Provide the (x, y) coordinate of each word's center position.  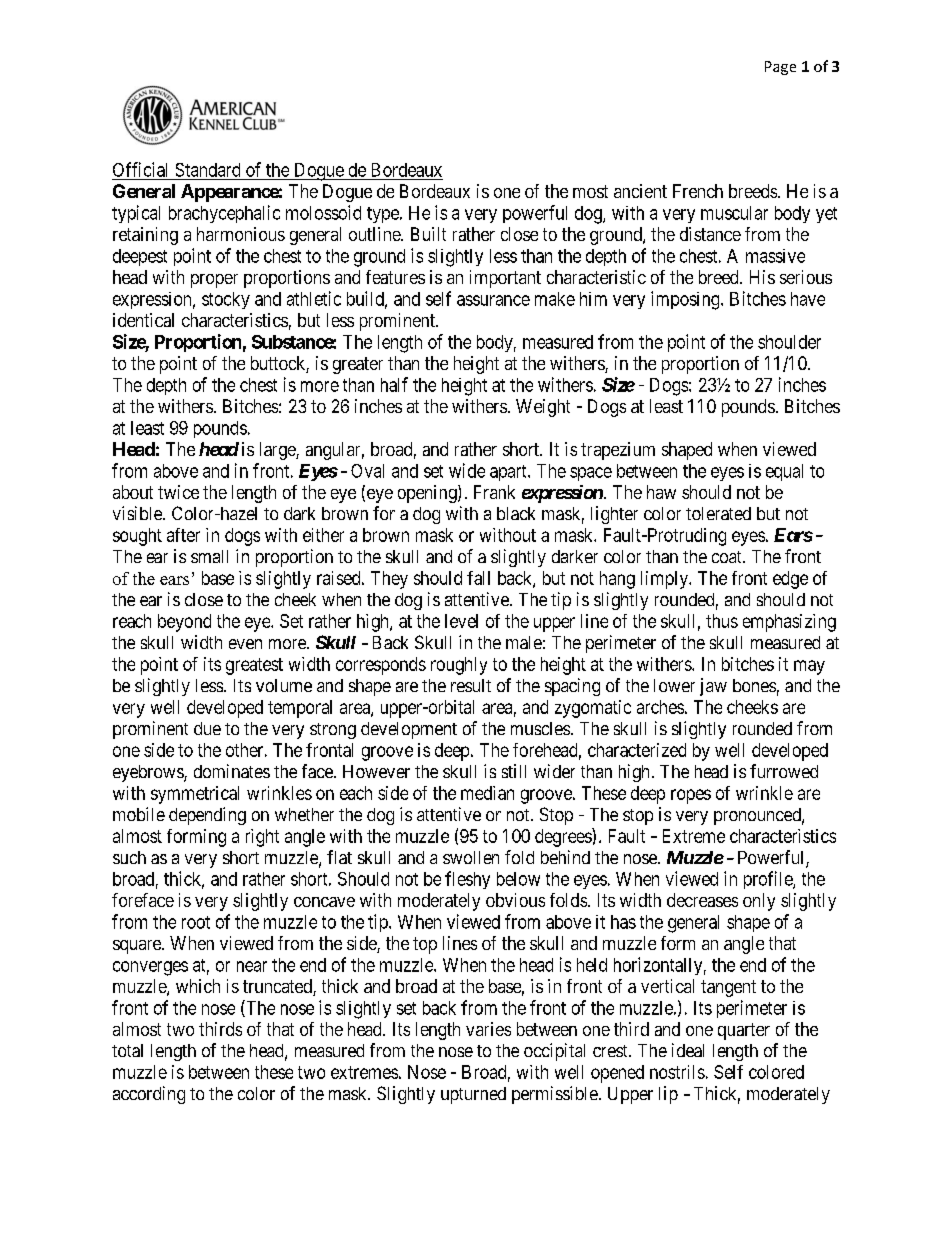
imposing (686, 300)
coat (728, 557)
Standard (208, 170)
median (487, 793)
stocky (226, 300)
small (209, 556)
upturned (473, 1095)
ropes (691, 796)
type (384, 215)
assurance (493, 300)
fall (478, 578)
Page (780, 68)
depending (207, 816)
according (149, 1095)
